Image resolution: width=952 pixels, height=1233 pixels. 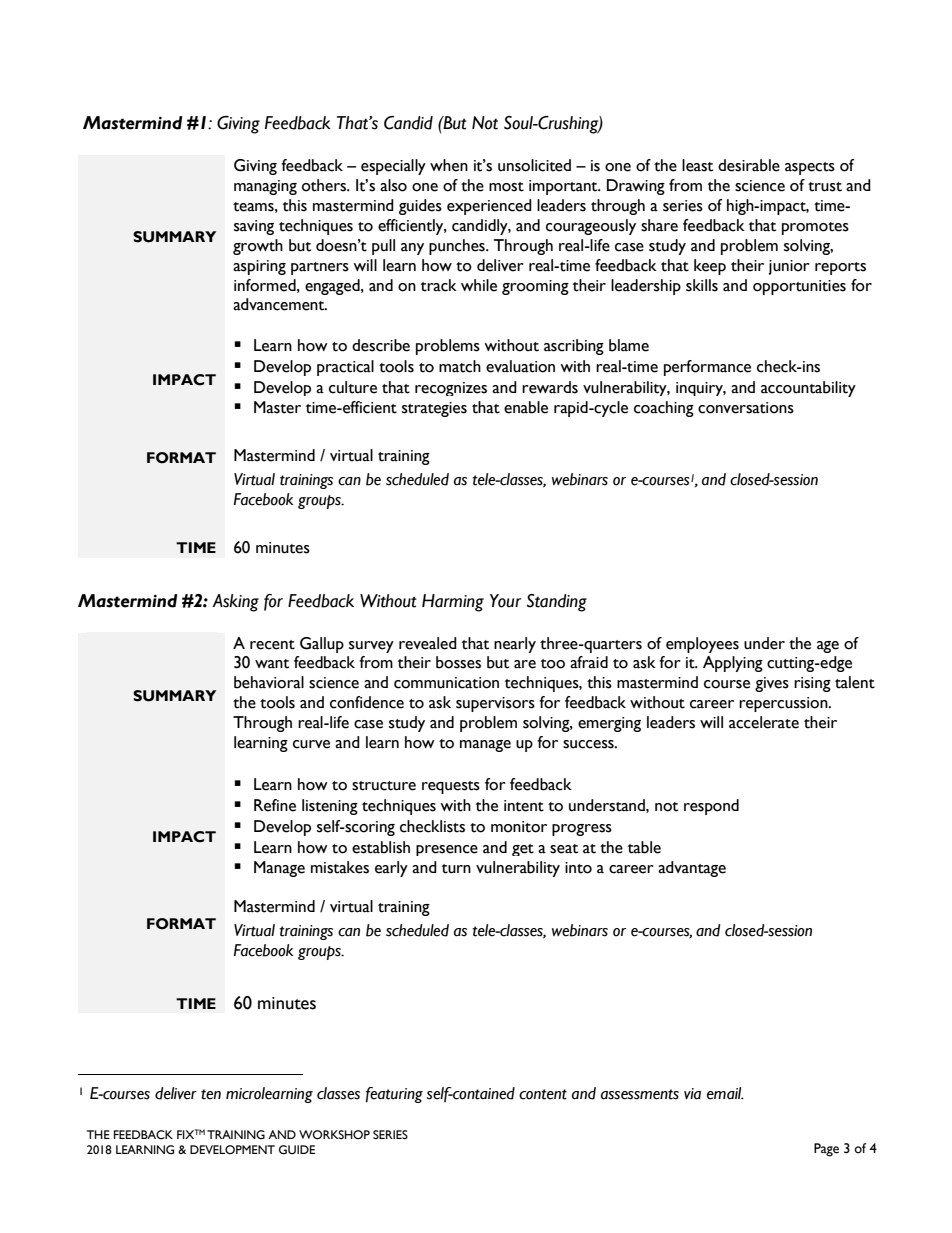 What do you see at coordinates (526, 407) in the page?
I see `enable` at bounding box center [526, 407].
